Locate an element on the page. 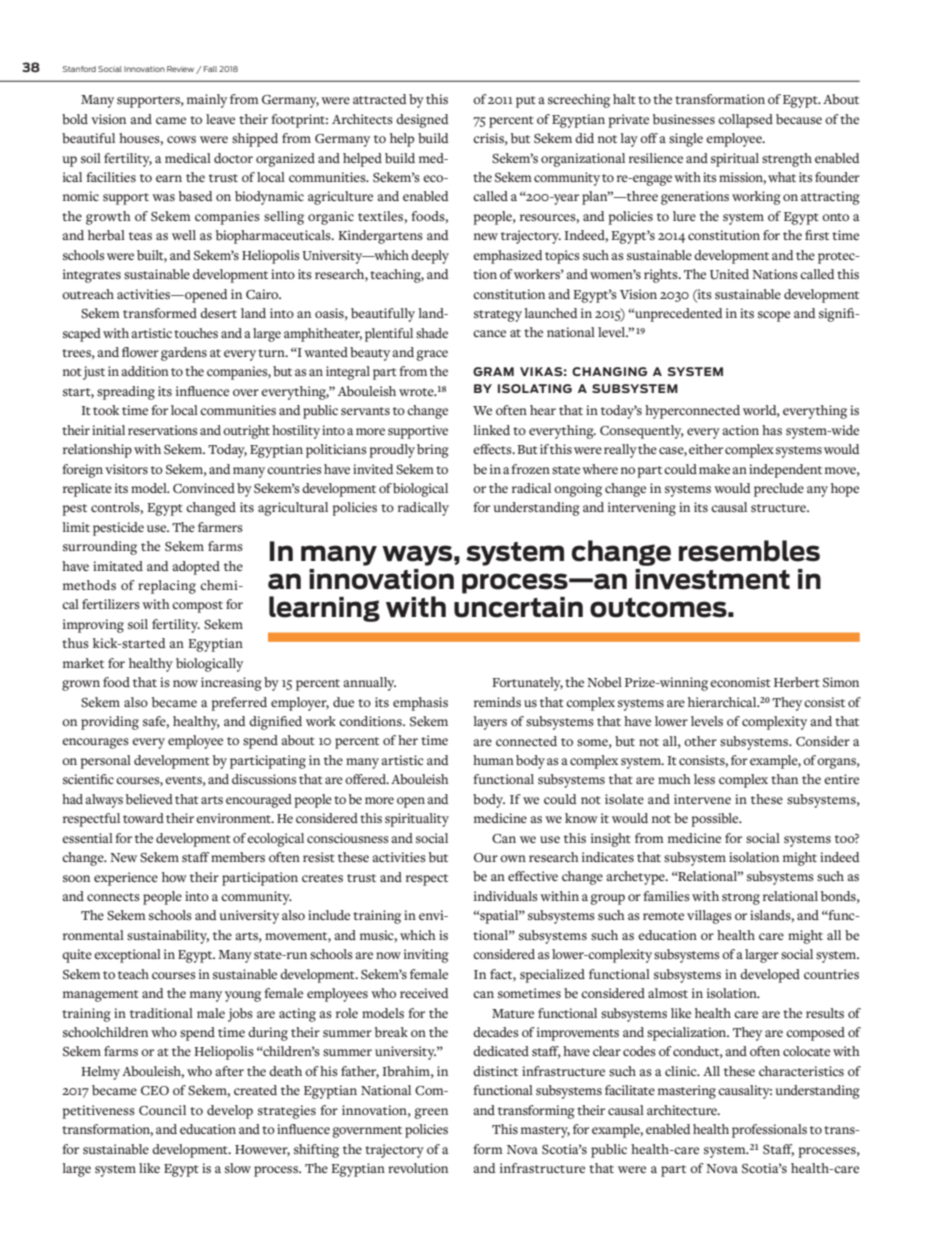  green is located at coordinates (431, 1113).
